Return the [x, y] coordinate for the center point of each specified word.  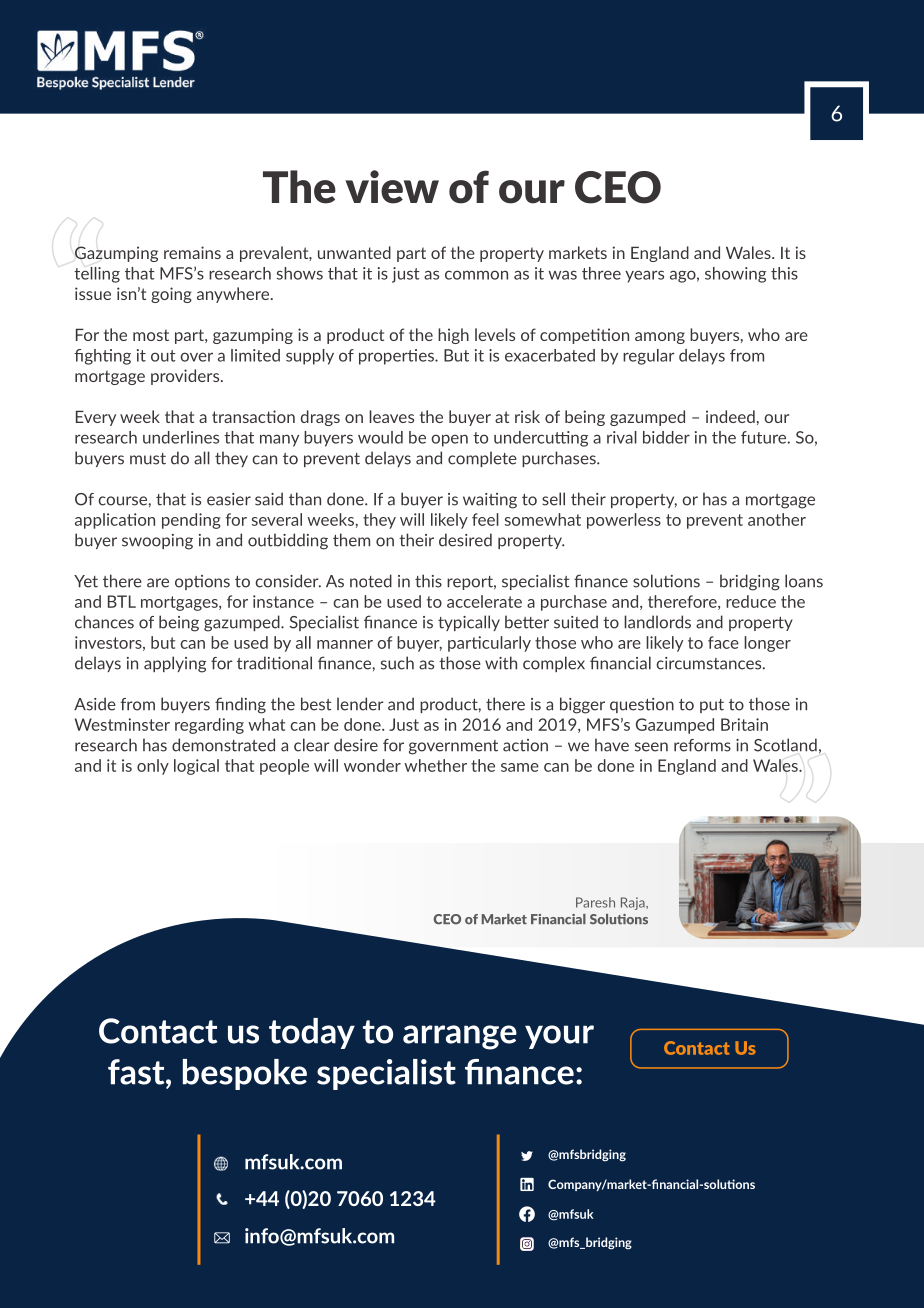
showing [735, 275]
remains [192, 252]
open [449, 440]
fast [137, 1072]
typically [469, 623]
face [723, 642]
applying [175, 664]
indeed [730, 416]
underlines [181, 437]
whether [435, 765]
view [392, 187]
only [153, 767]
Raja [634, 903]
